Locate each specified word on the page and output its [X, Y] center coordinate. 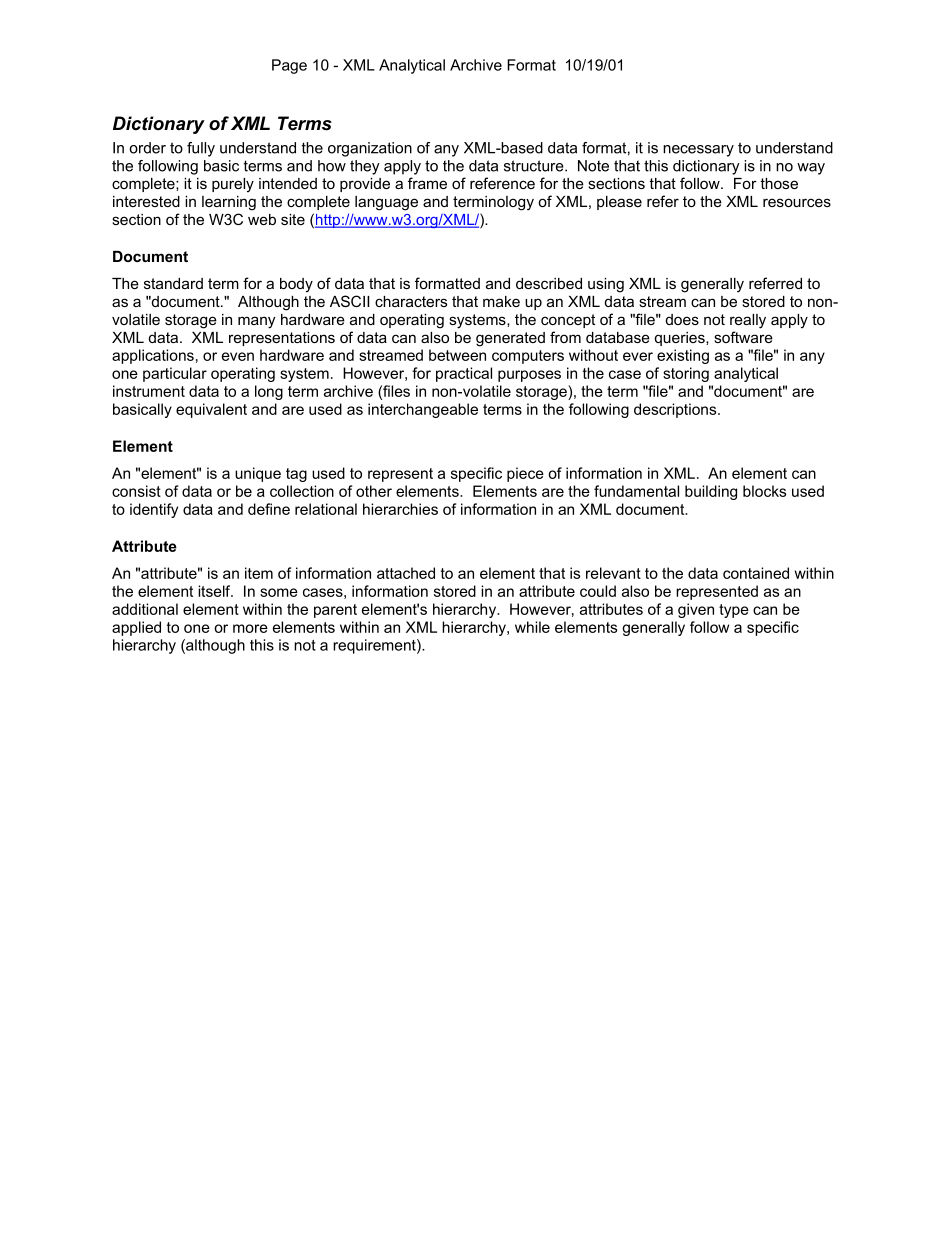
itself [215, 591]
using [606, 285]
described [549, 283]
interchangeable [423, 410]
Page [289, 66]
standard [173, 283]
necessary [698, 151]
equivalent [211, 410]
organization [370, 149]
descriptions [676, 410]
